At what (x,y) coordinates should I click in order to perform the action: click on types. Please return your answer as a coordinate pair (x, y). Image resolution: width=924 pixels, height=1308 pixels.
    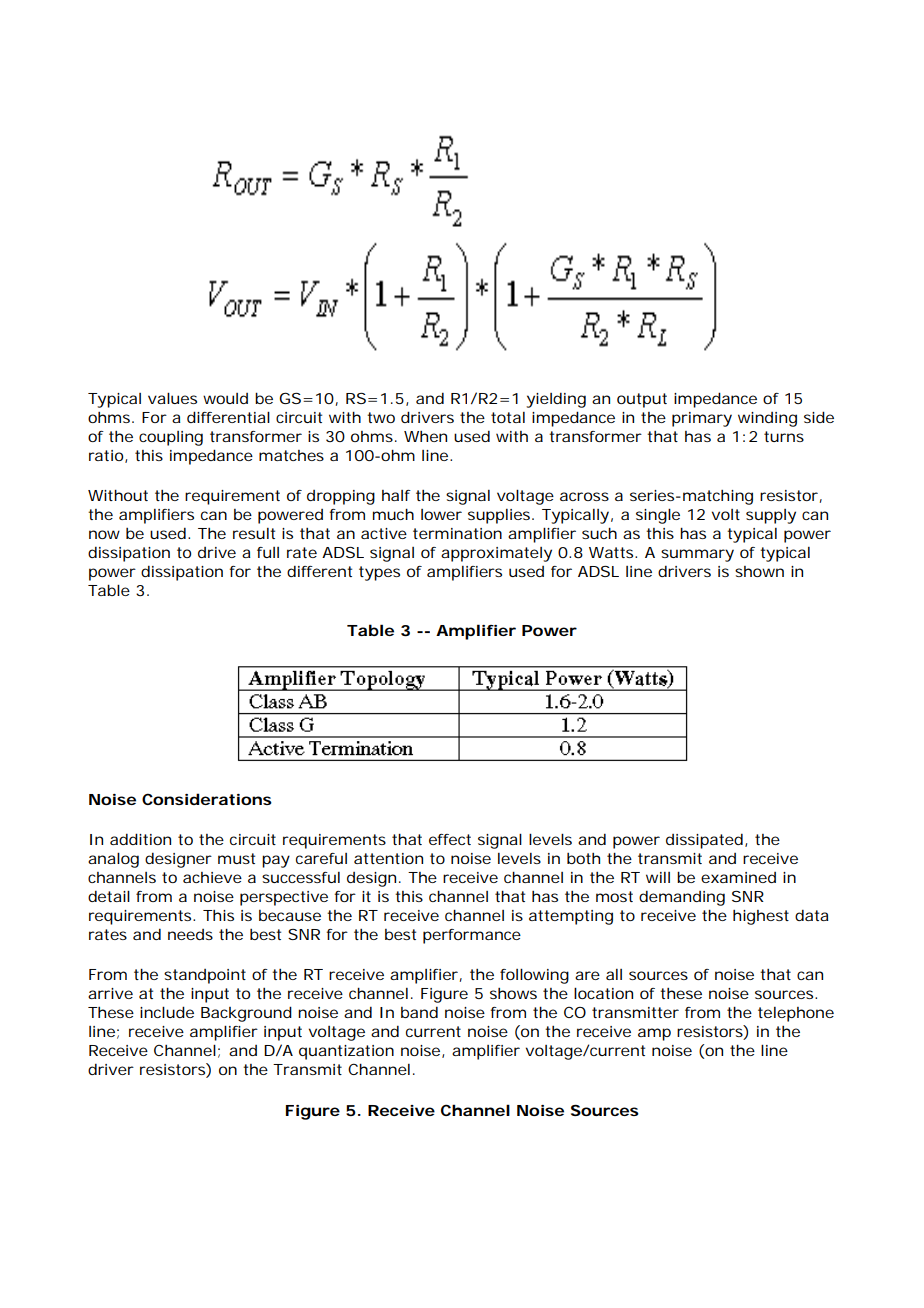
    Looking at the image, I should click on (379, 573).
